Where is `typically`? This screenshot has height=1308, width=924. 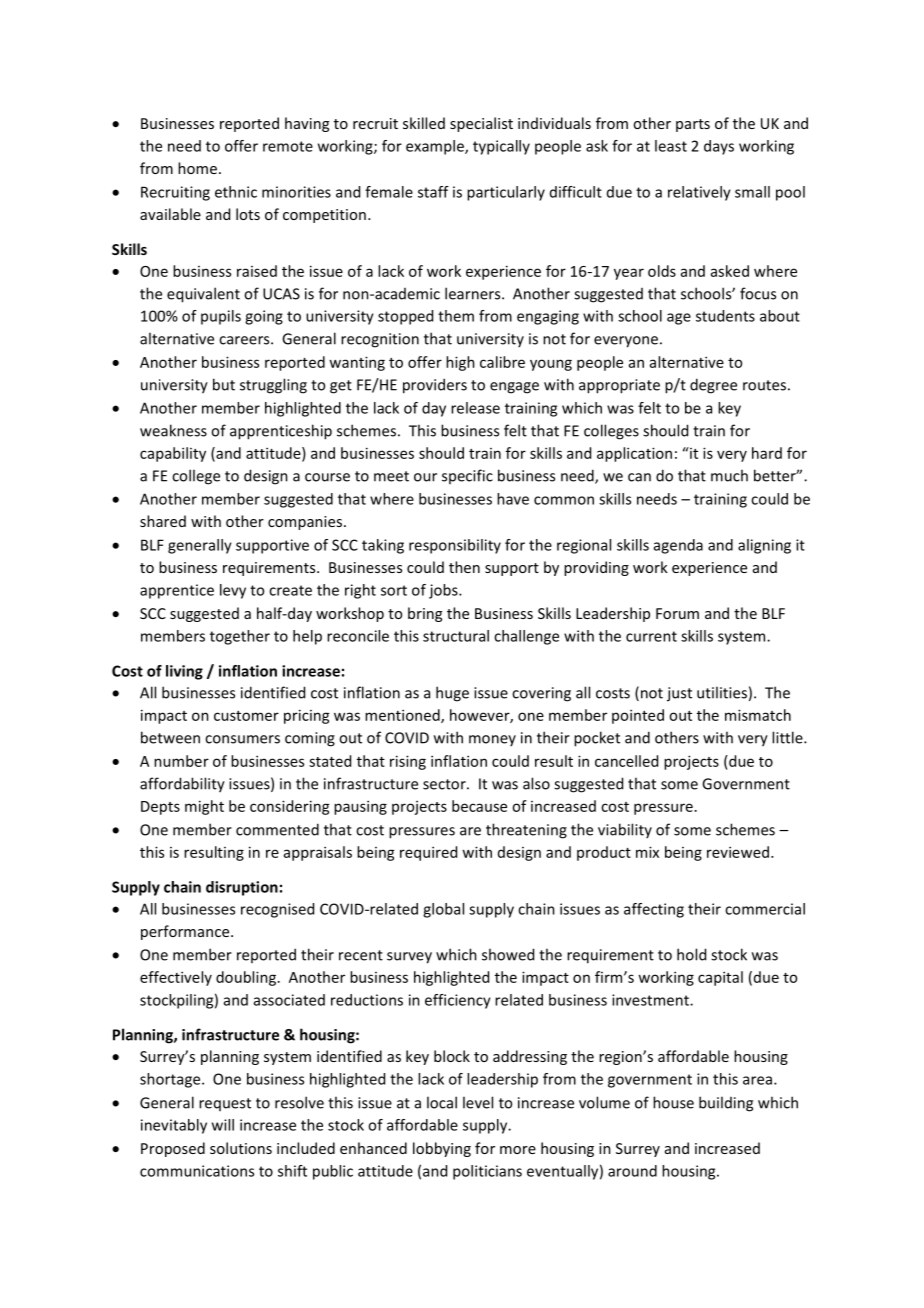
typically is located at coordinates (501, 147).
